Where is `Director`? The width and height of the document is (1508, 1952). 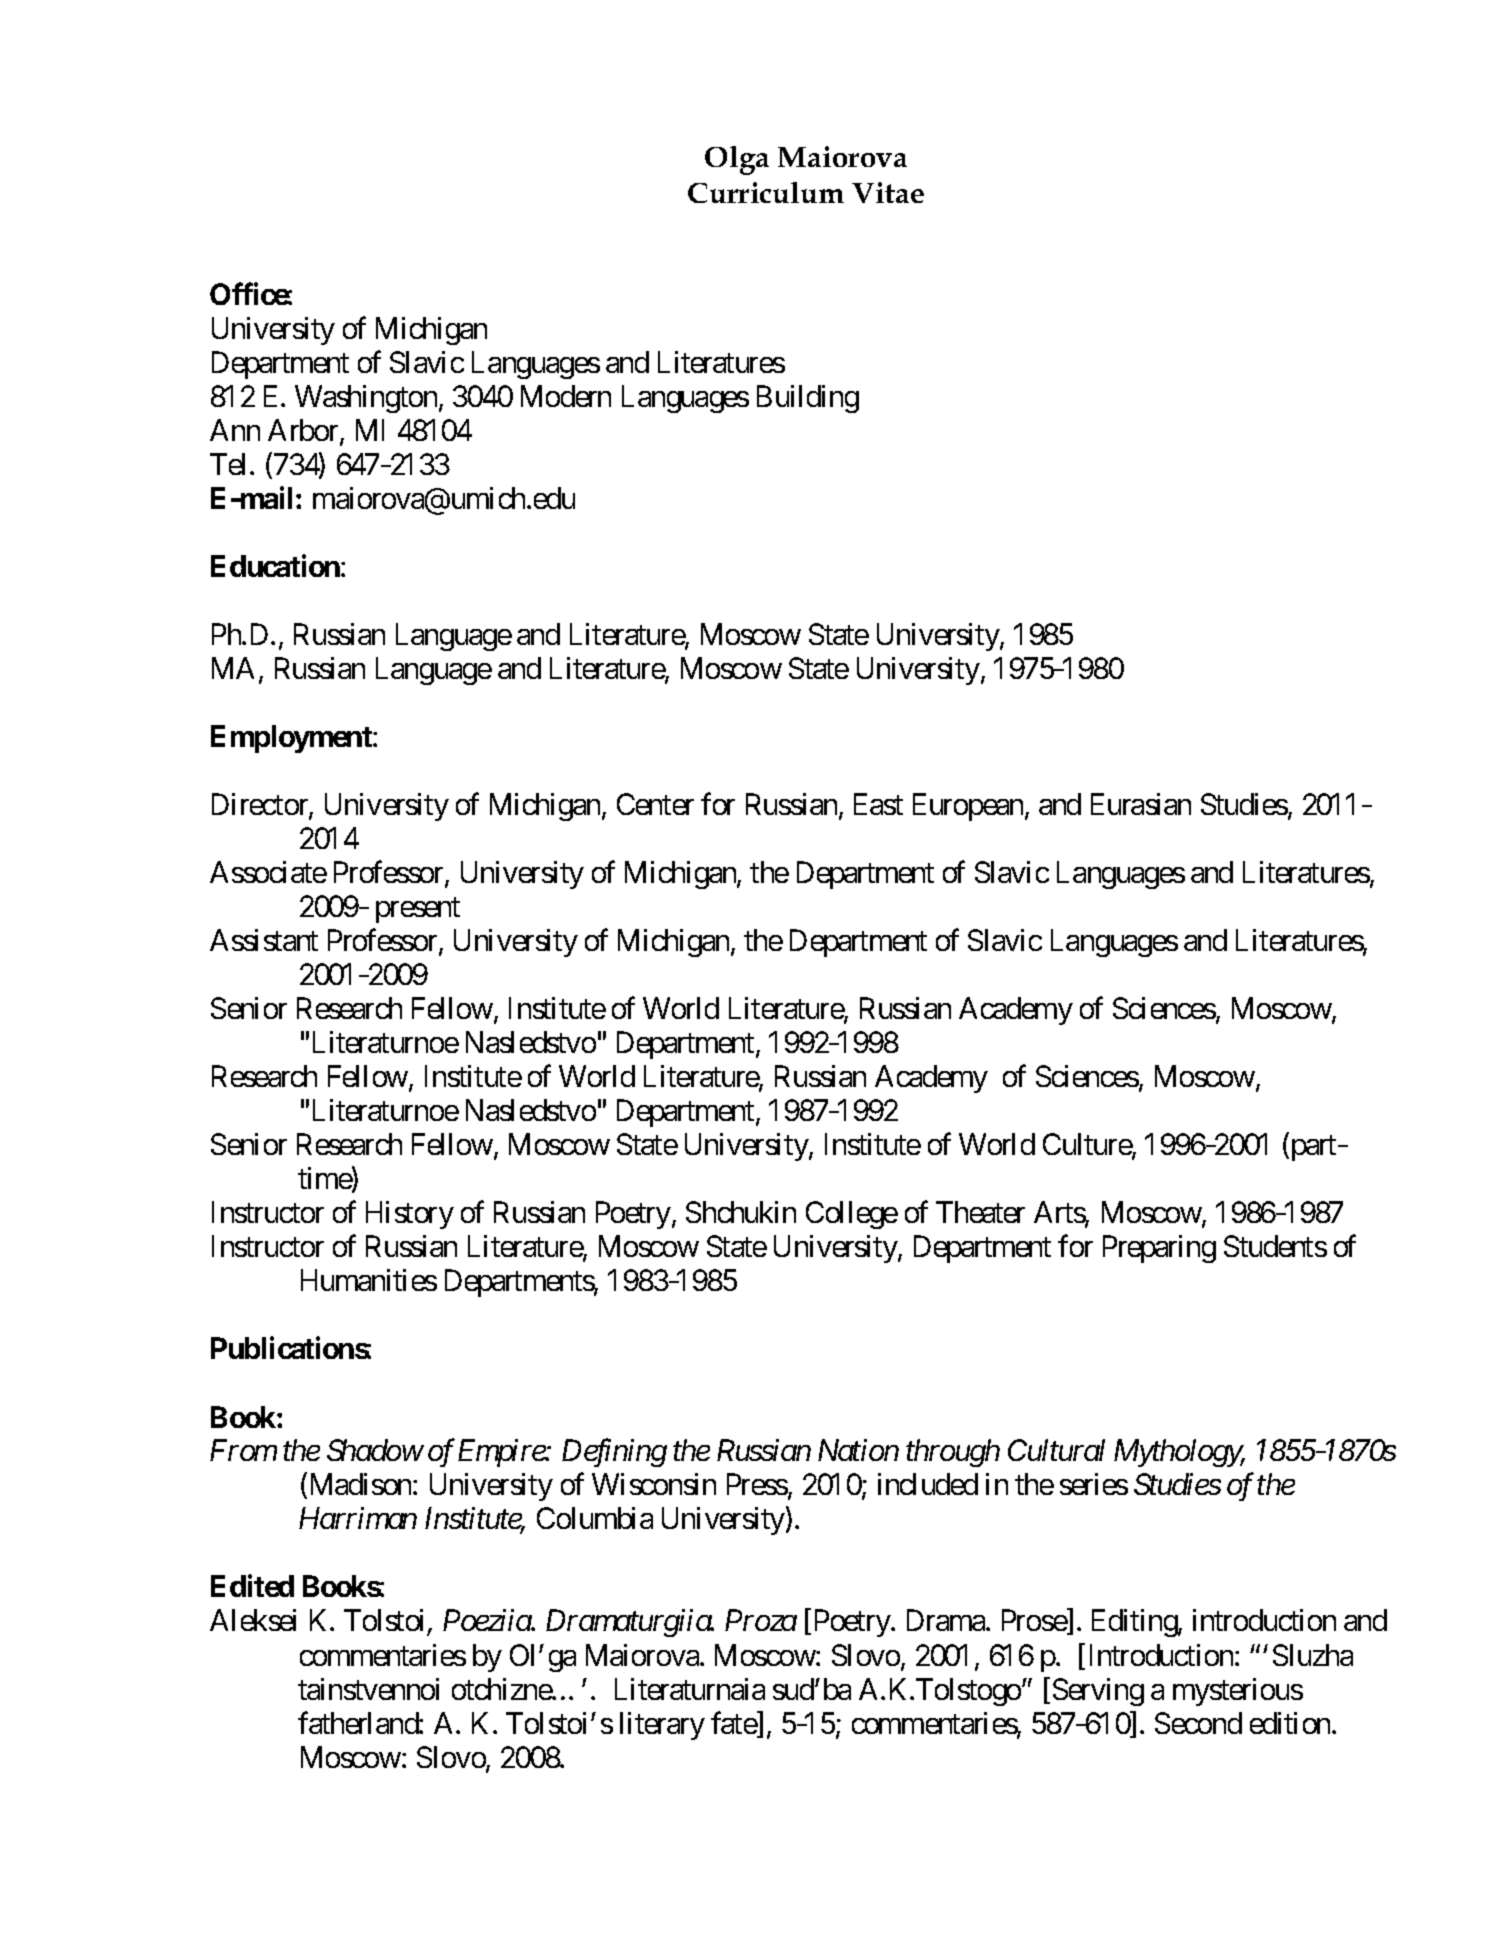 Director is located at coordinates (261, 805).
